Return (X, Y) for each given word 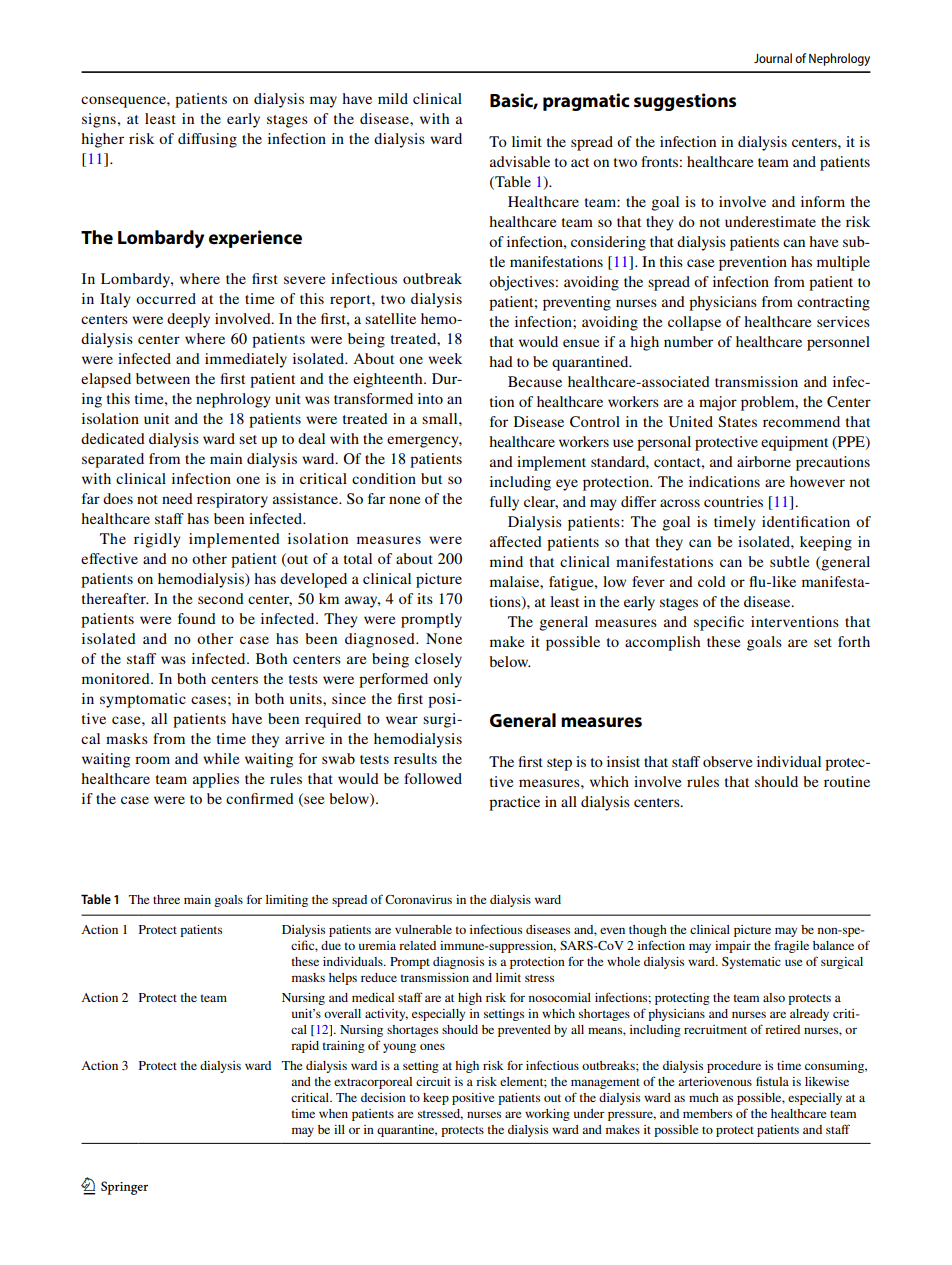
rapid (305, 1047)
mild (393, 98)
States (737, 421)
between (163, 378)
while (221, 758)
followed (433, 778)
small (441, 418)
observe (727, 761)
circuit (433, 1081)
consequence (124, 102)
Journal (773, 58)
